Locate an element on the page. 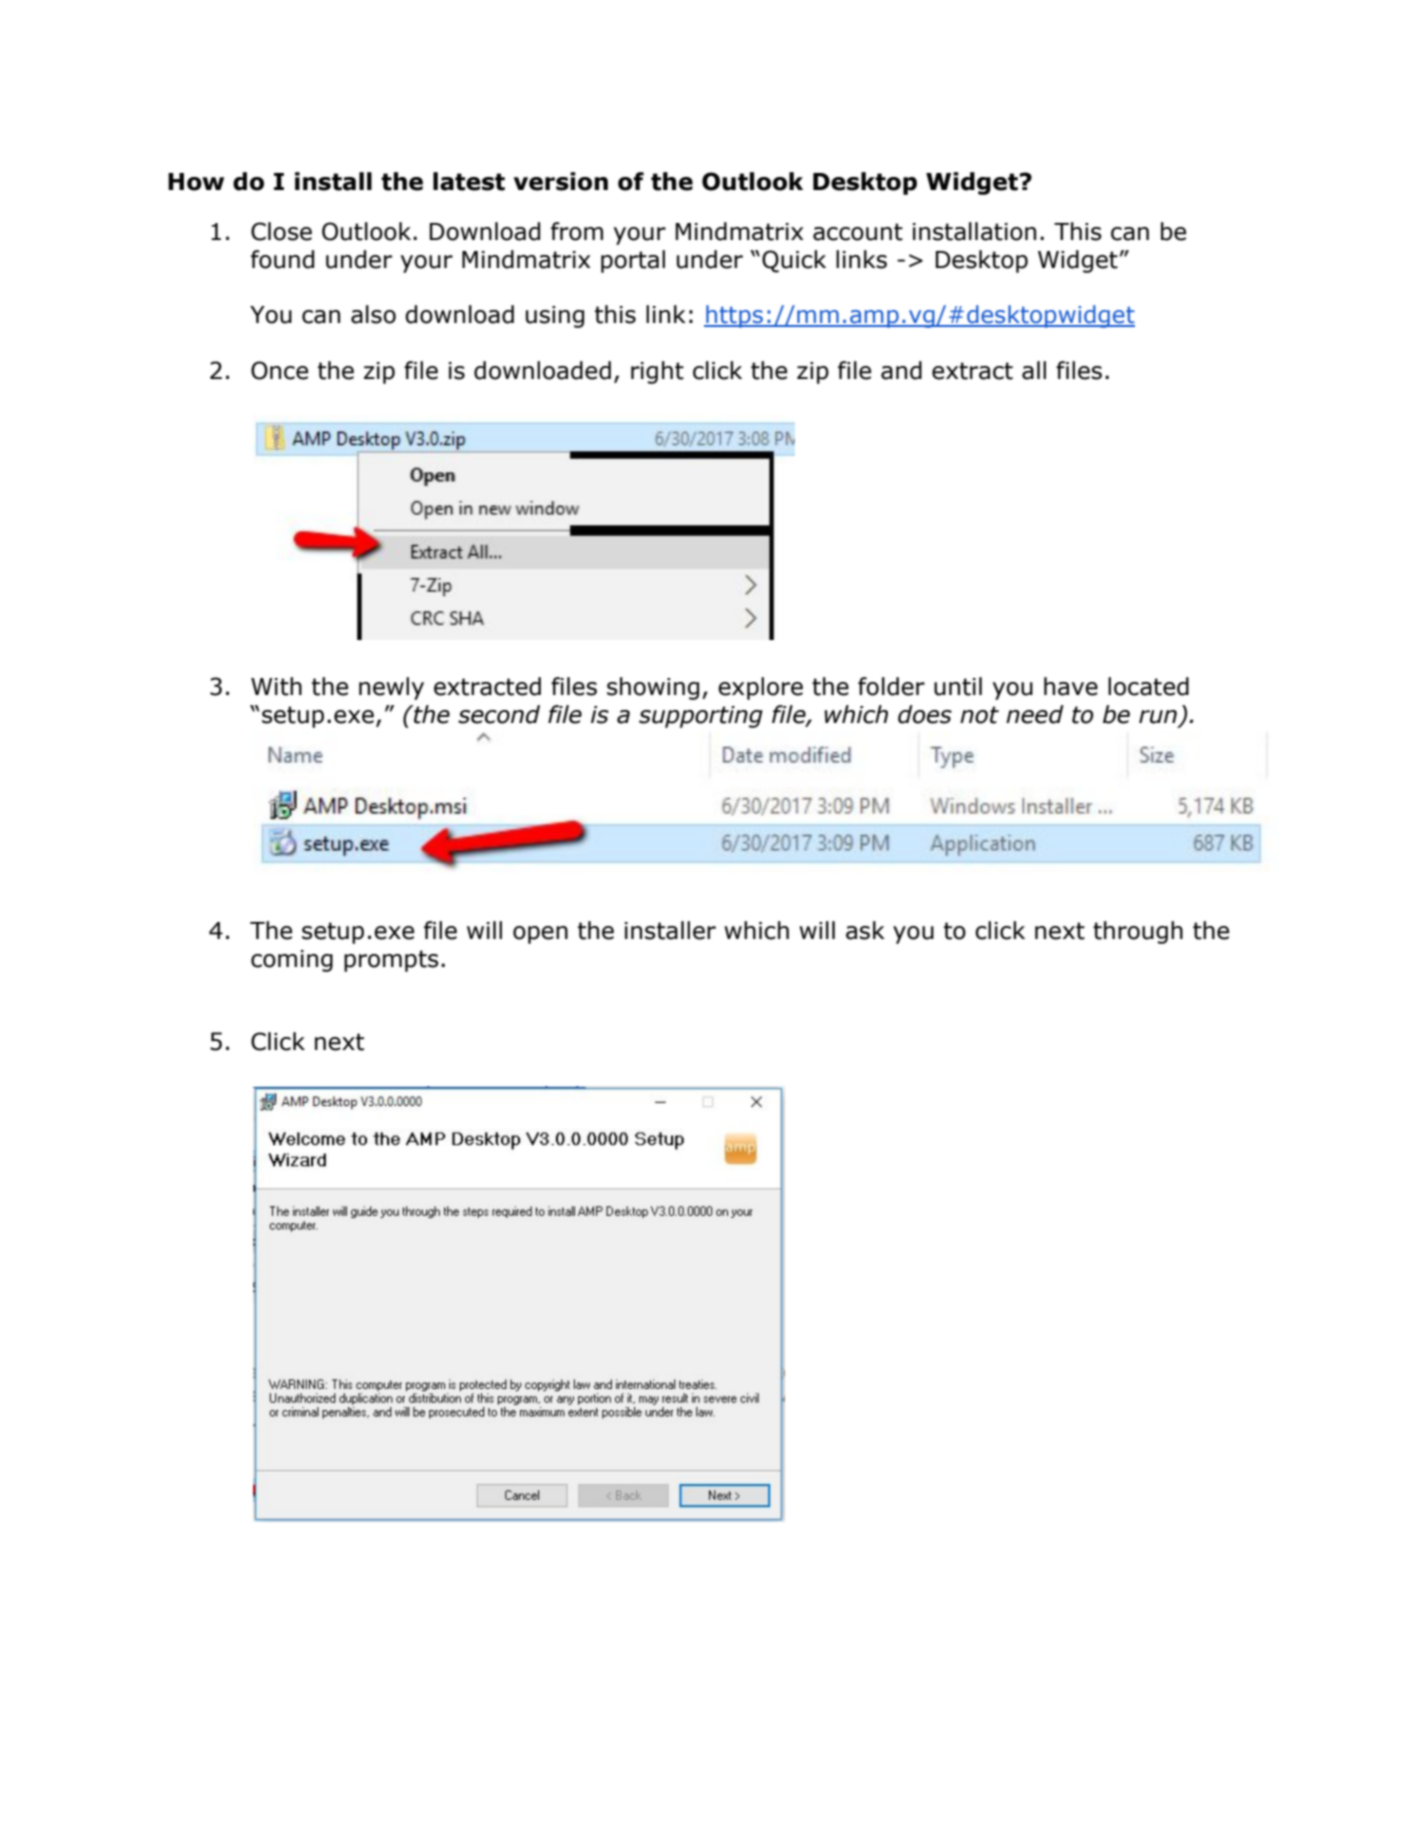 This page has width=1419, height=1836. until is located at coordinates (958, 686).
